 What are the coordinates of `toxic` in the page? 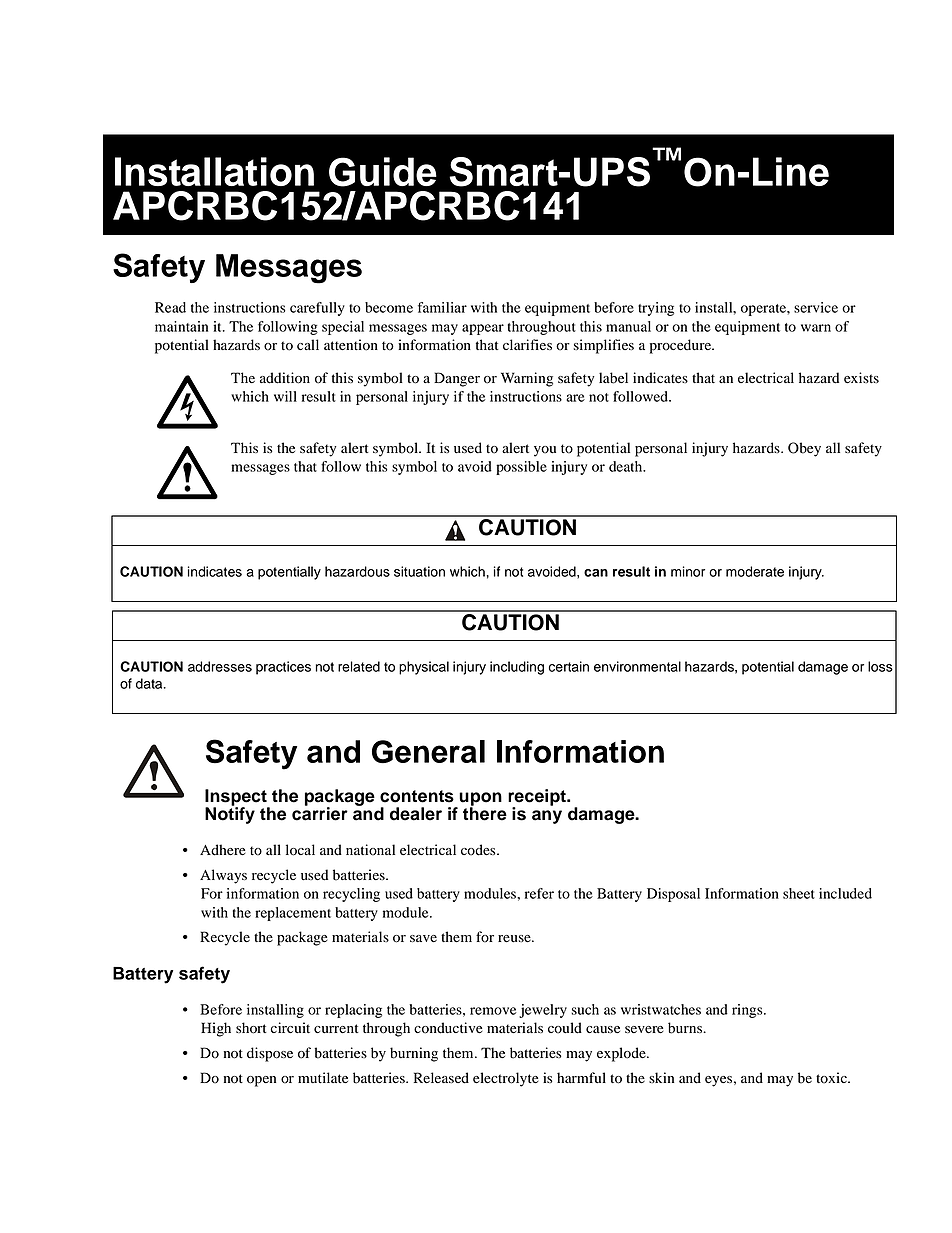 It's located at (832, 1078).
